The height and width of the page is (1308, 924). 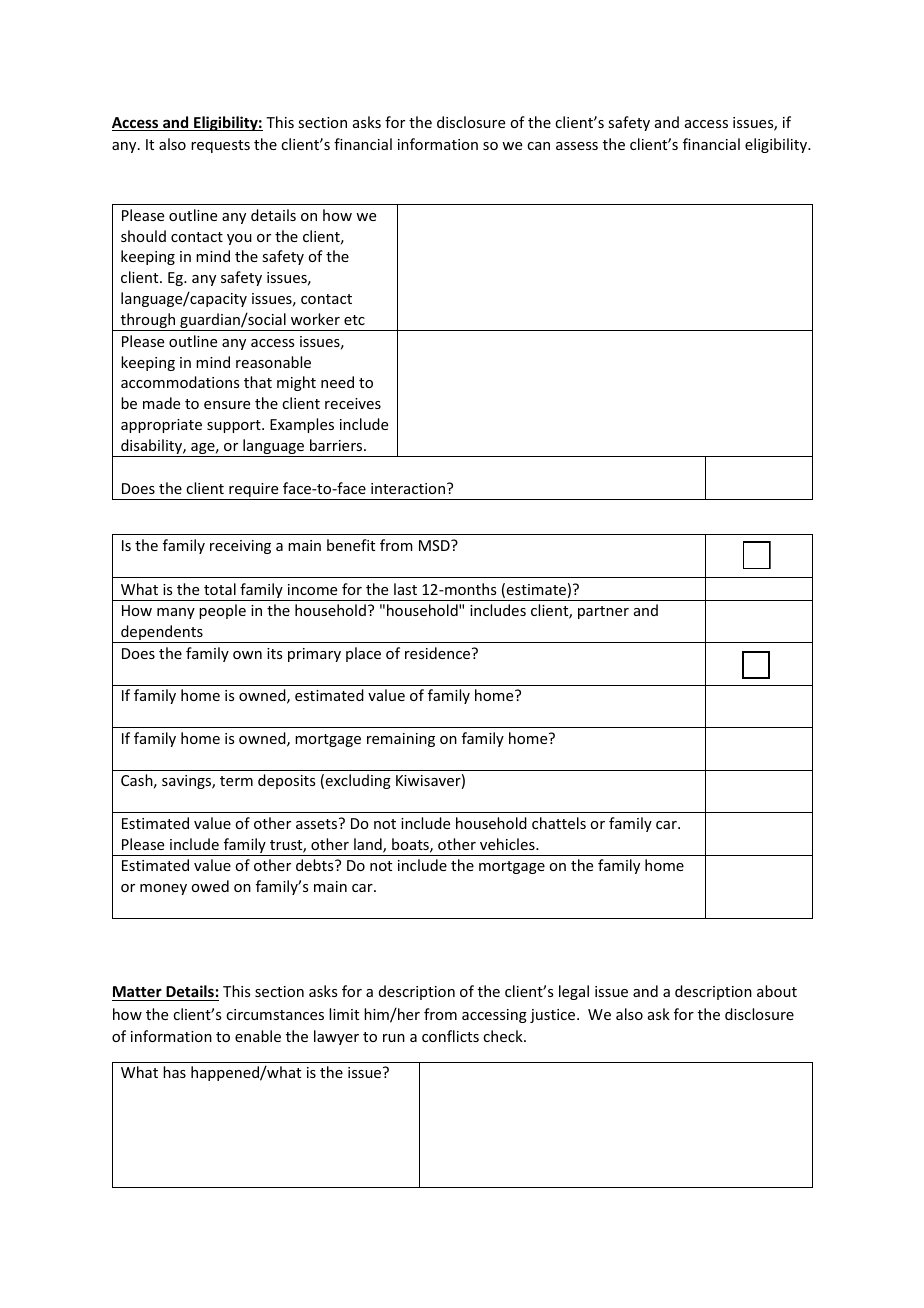 I want to click on assess, so click(x=577, y=146).
